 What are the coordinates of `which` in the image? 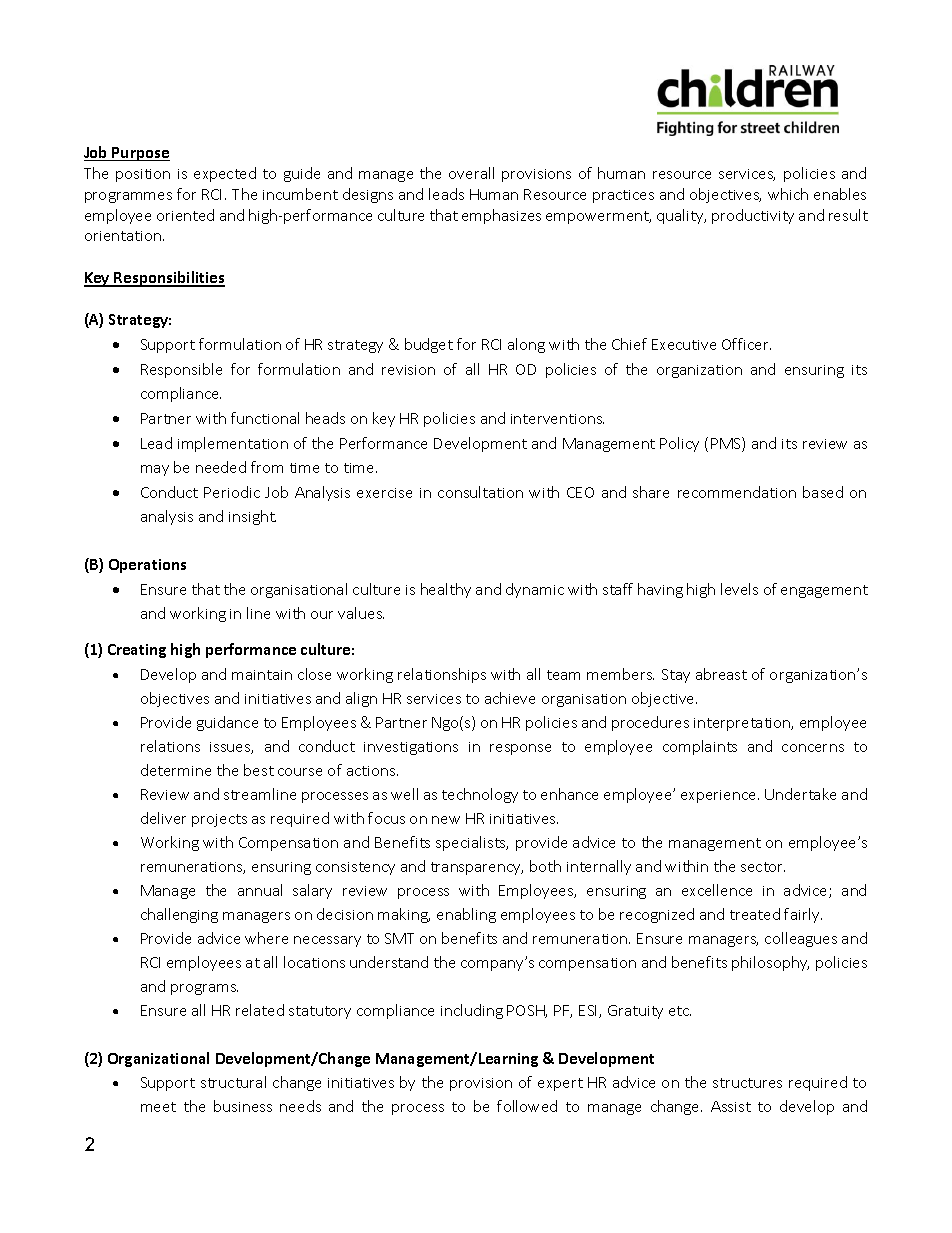 It's located at (788, 194).
